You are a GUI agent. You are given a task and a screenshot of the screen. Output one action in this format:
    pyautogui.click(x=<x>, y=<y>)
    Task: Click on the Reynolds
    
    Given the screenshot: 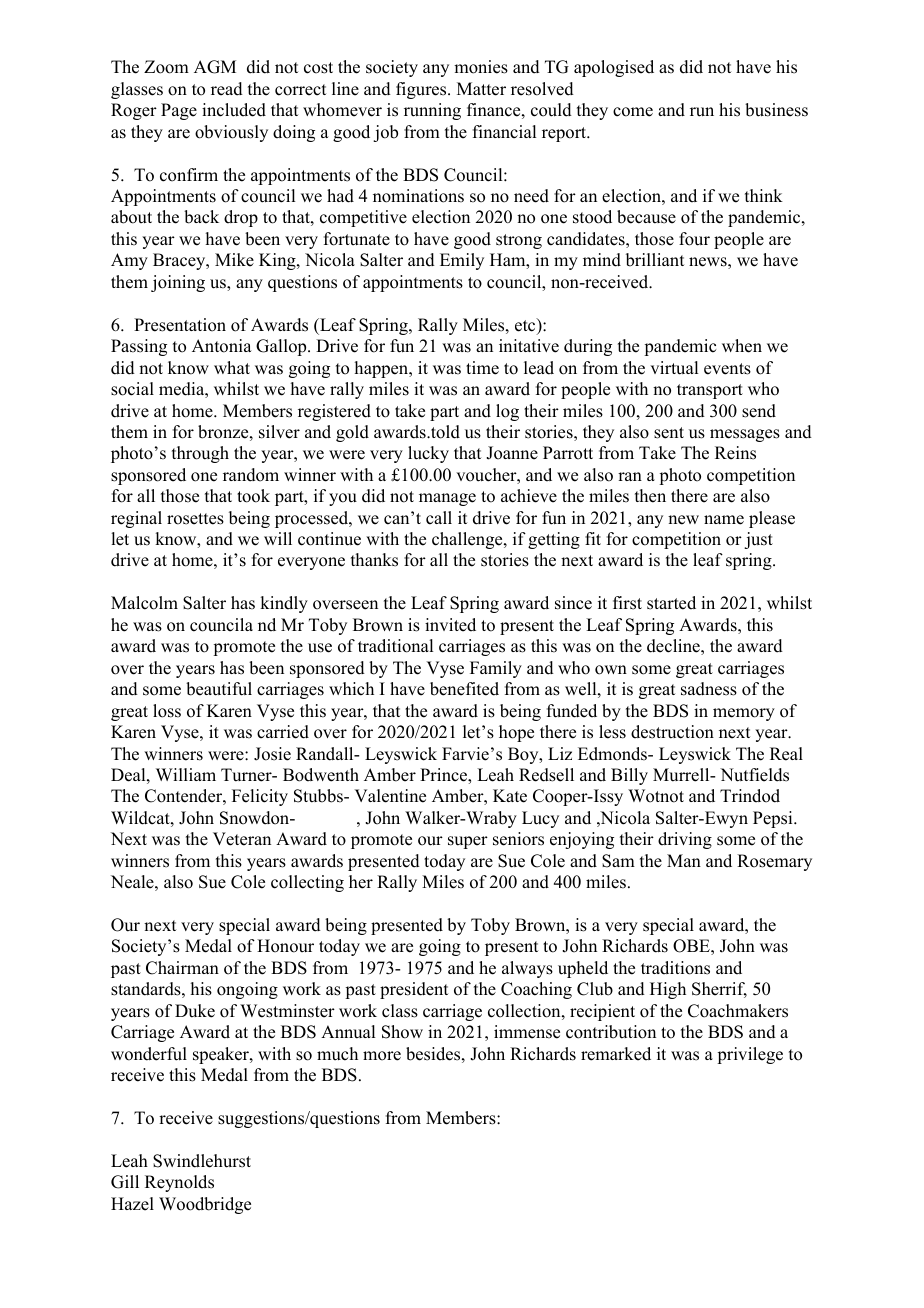 What is the action you would take?
    pyautogui.click(x=179, y=1183)
